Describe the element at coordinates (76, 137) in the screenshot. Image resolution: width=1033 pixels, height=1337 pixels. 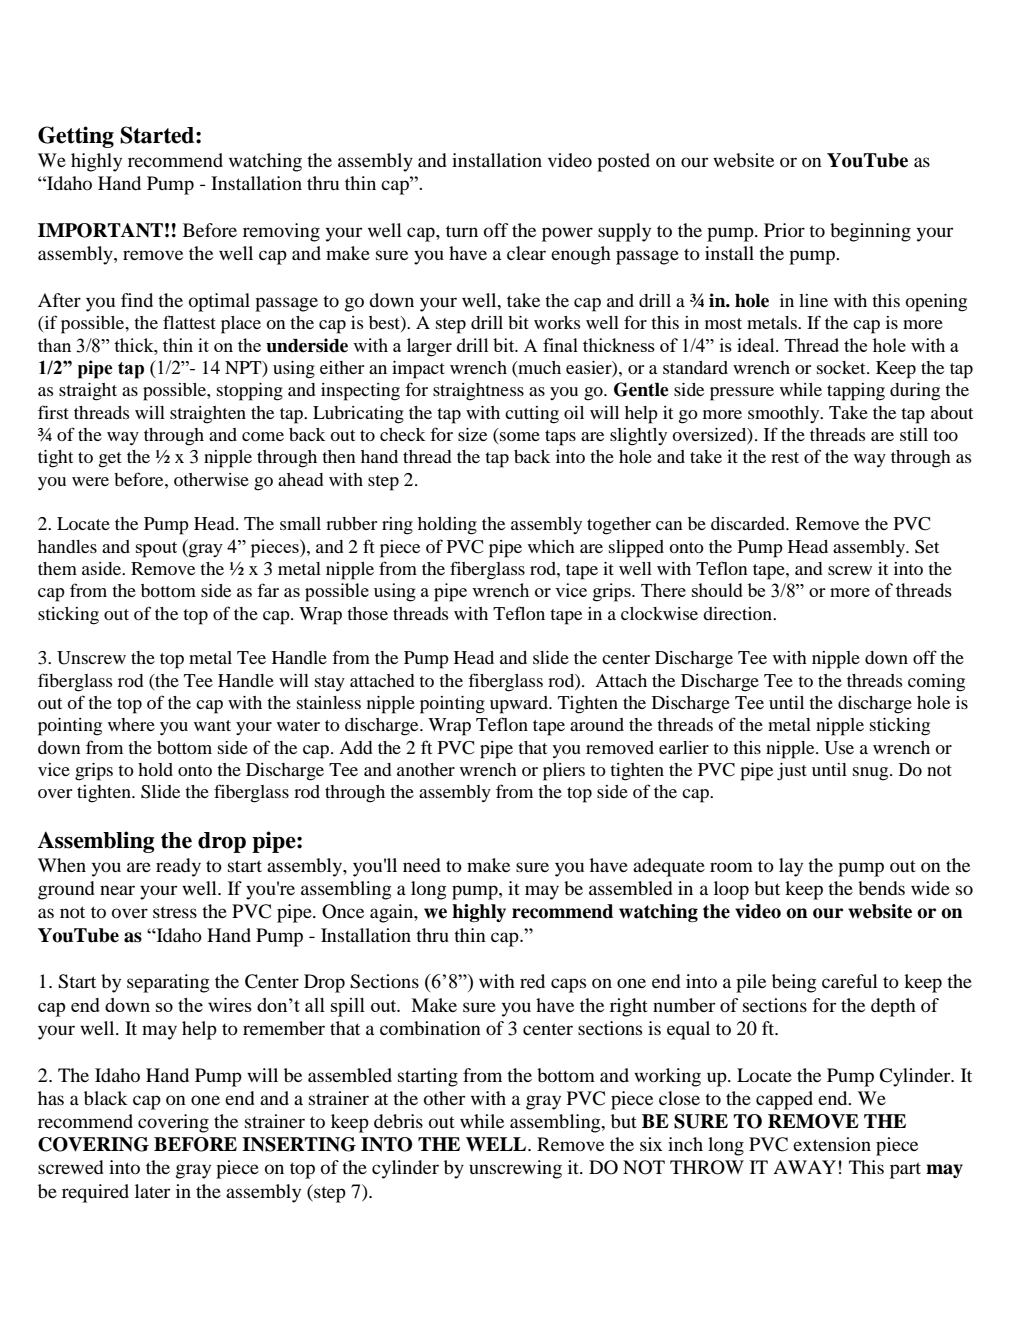
I see `Getting` at that location.
